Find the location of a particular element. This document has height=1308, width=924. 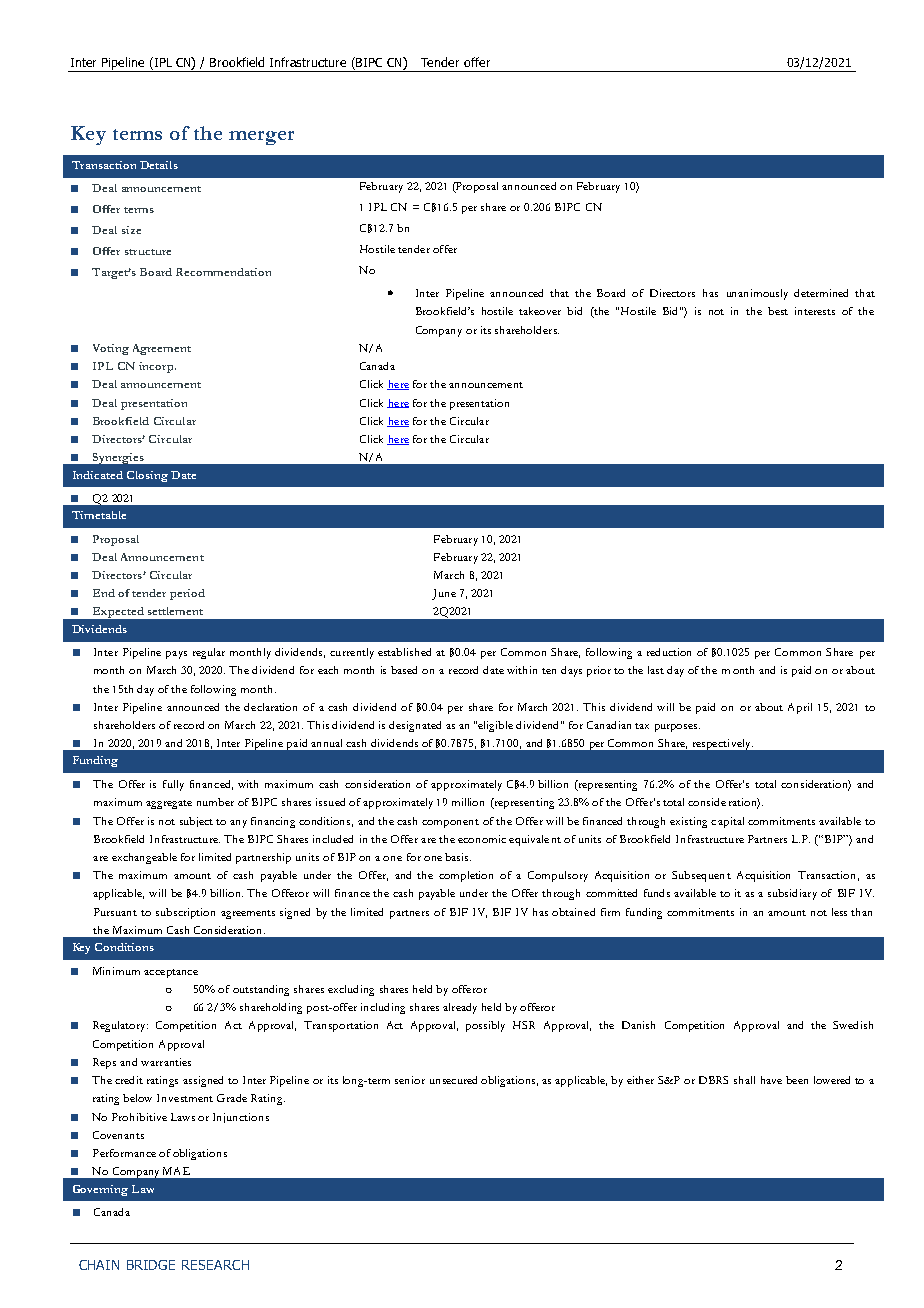

Closing is located at coordinates (147, 476).
